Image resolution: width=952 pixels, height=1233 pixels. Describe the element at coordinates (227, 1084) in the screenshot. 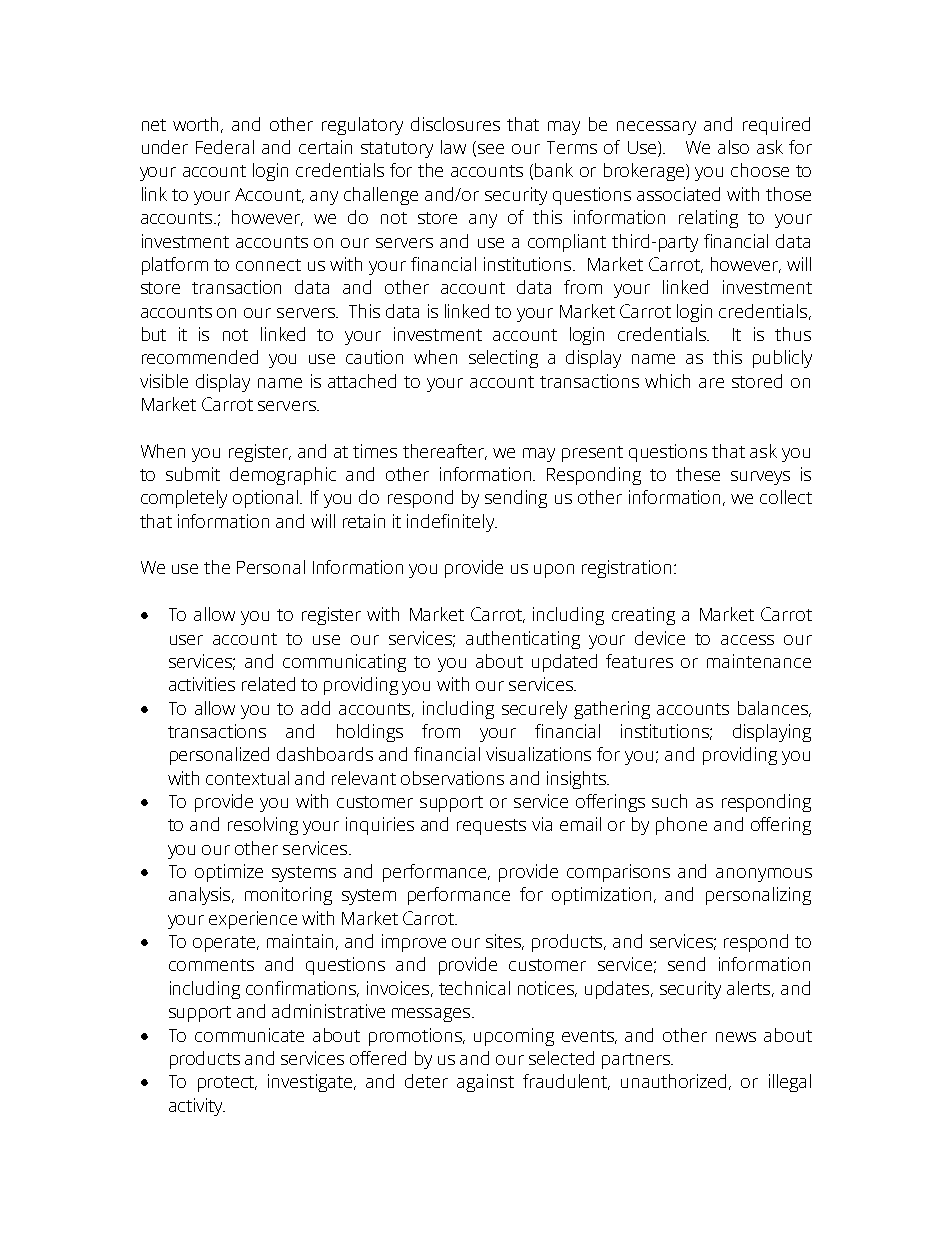

I see `protect` at that location.
